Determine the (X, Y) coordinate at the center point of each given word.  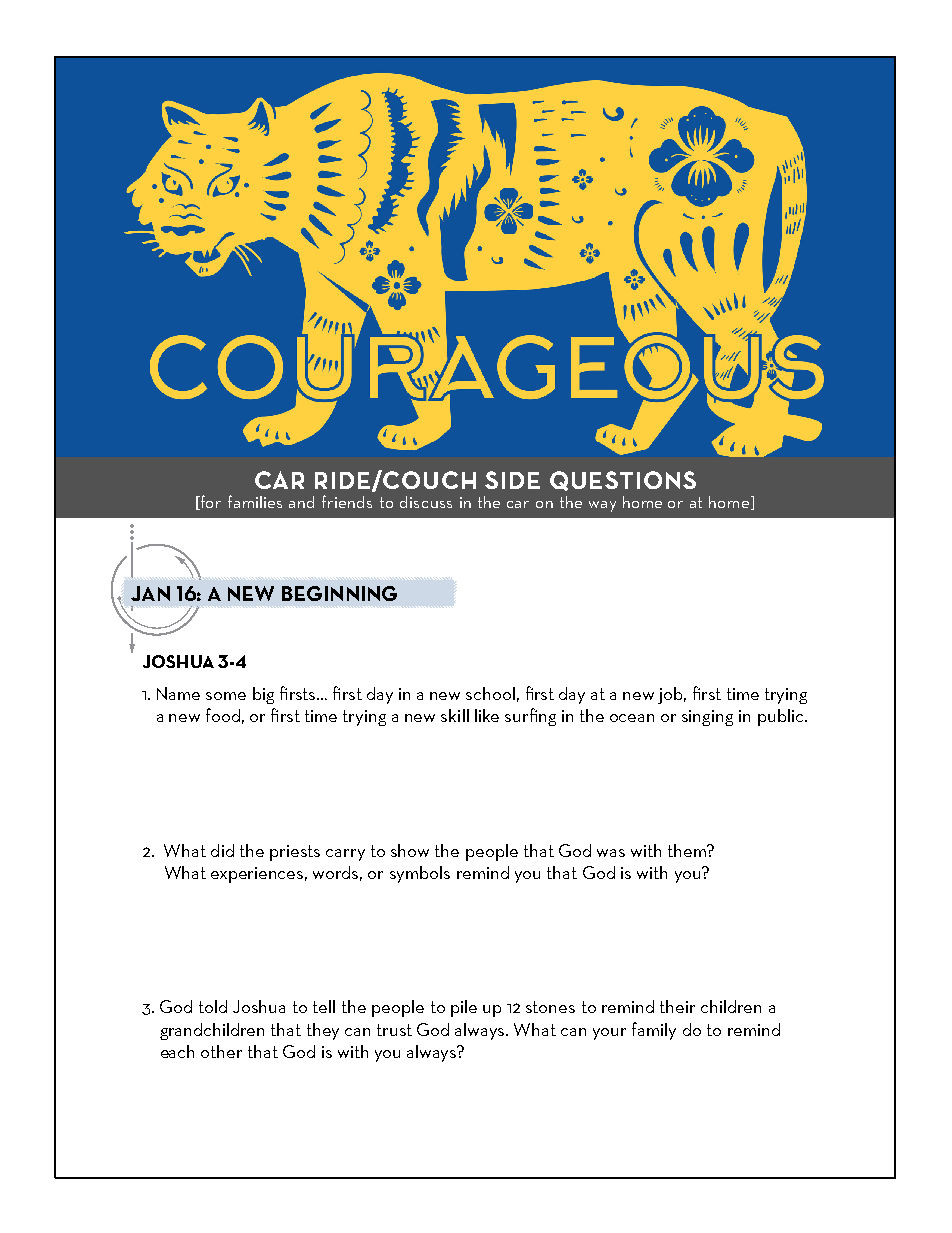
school (490, 693)
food (223, 715)
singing (707, 718)
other (221, 1051)
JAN (150, 593)
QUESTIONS (623, 481)
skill (455, 715)
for (210, 502)
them (688, 850)
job (672, 695)
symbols (420, 874)
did (222, 850)
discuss (426, 502)
